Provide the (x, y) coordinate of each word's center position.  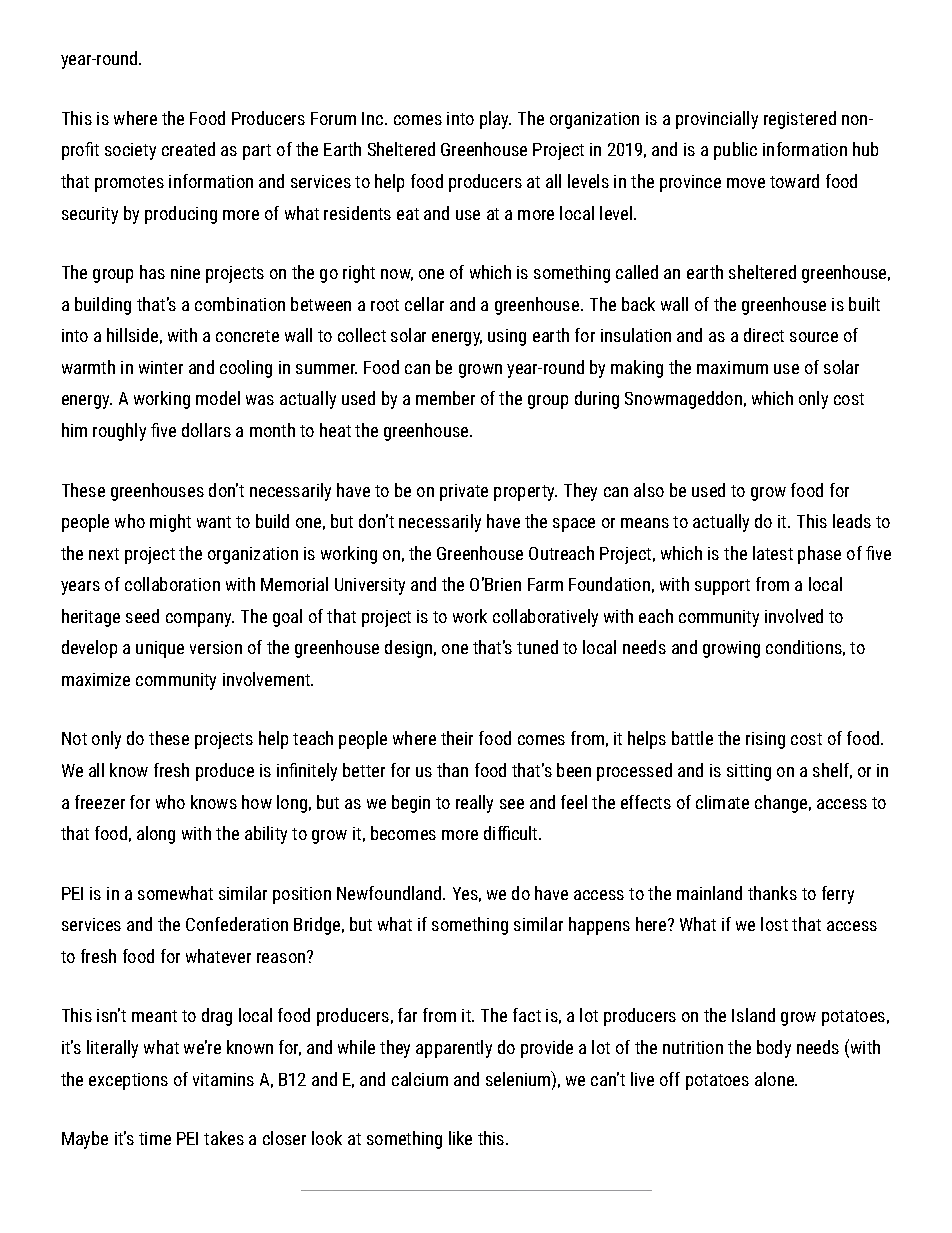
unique (160, 649)
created (188, 149)
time (155, 1138)
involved (794, 616)
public (735, 151)
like (460, 1138)
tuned (537, 647)
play (495, 120)
